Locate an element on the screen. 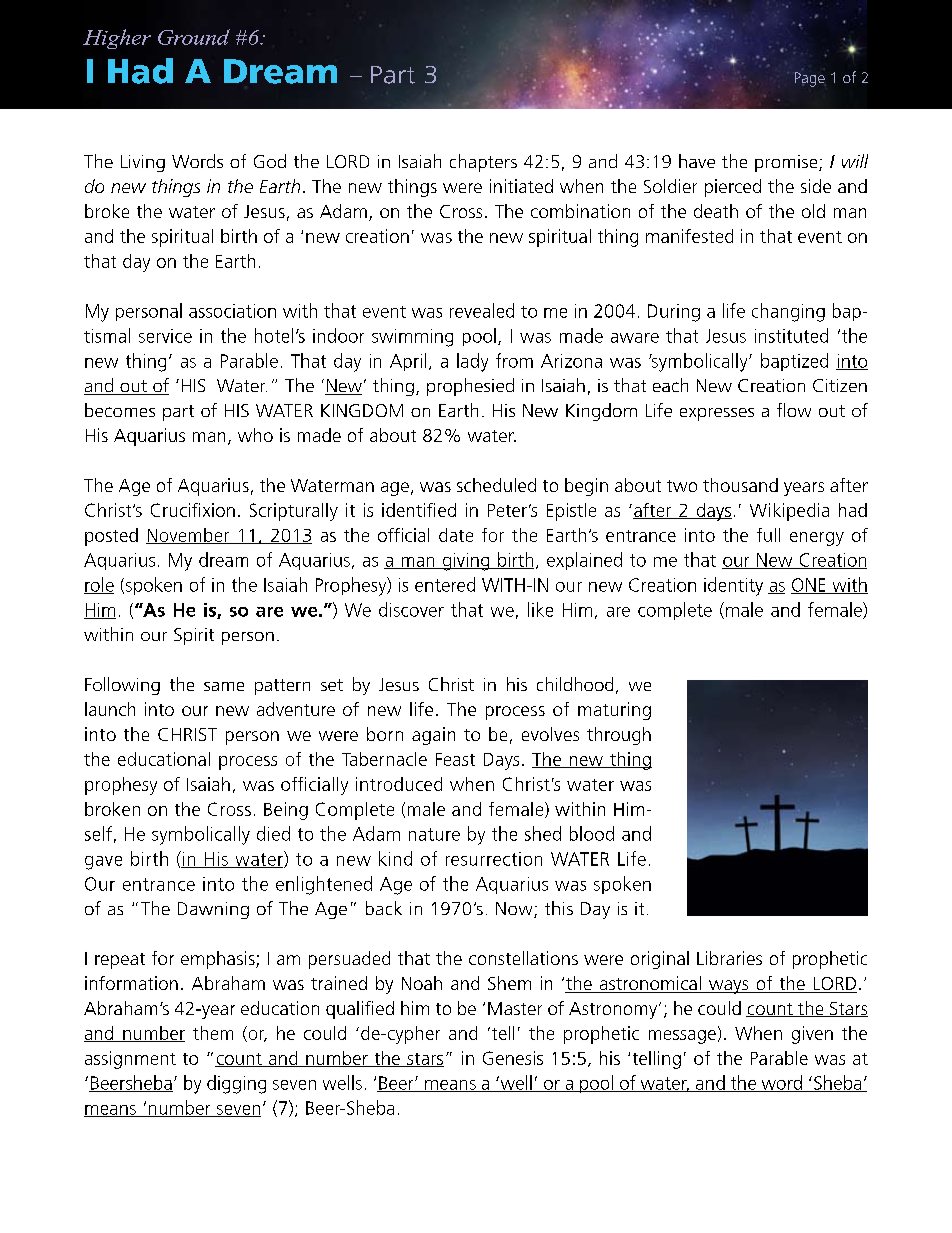  chapters is located at coordinates (483, 163).
